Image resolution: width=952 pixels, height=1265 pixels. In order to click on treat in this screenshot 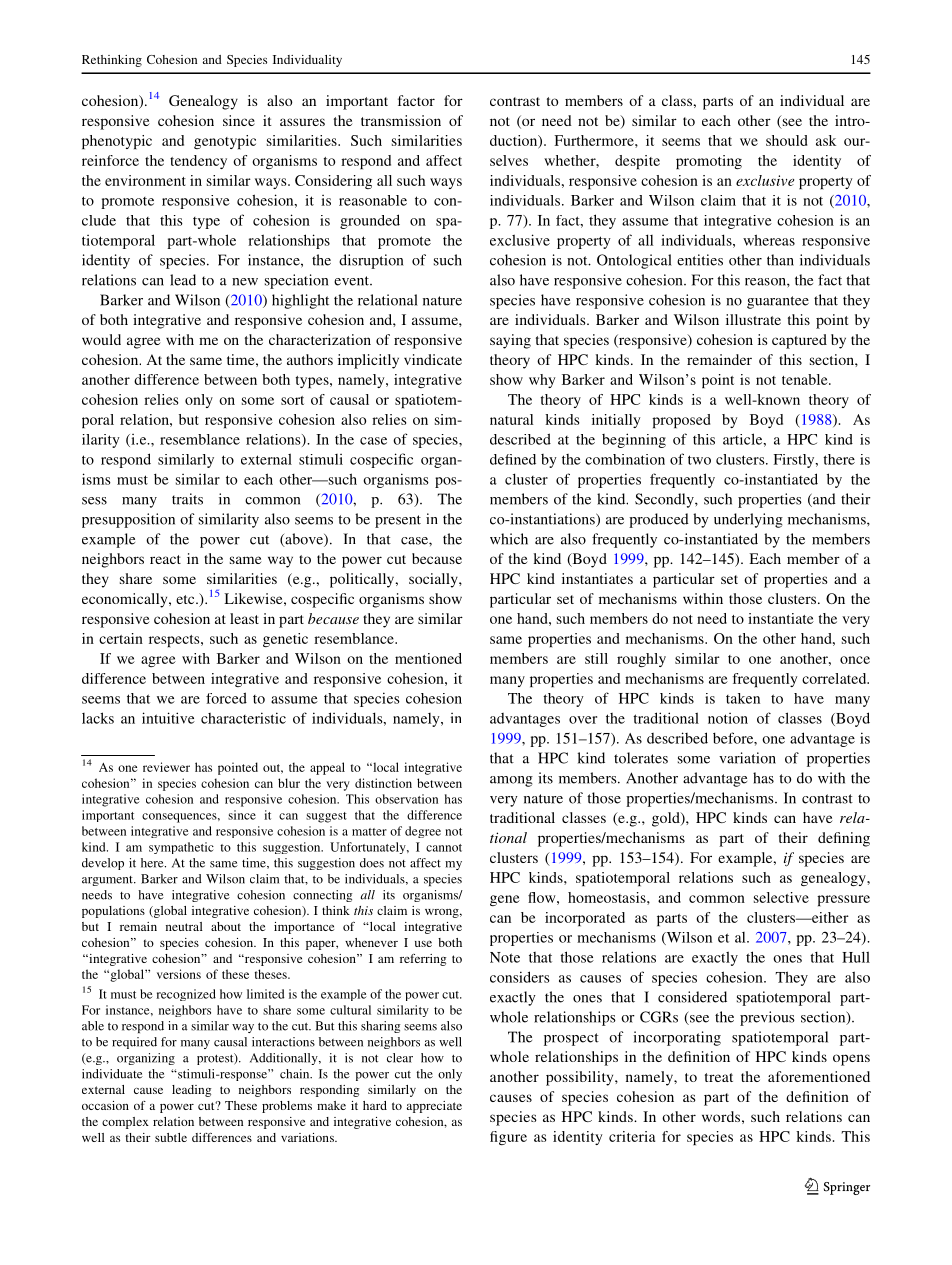, I will do `click(719, 1077)`.
